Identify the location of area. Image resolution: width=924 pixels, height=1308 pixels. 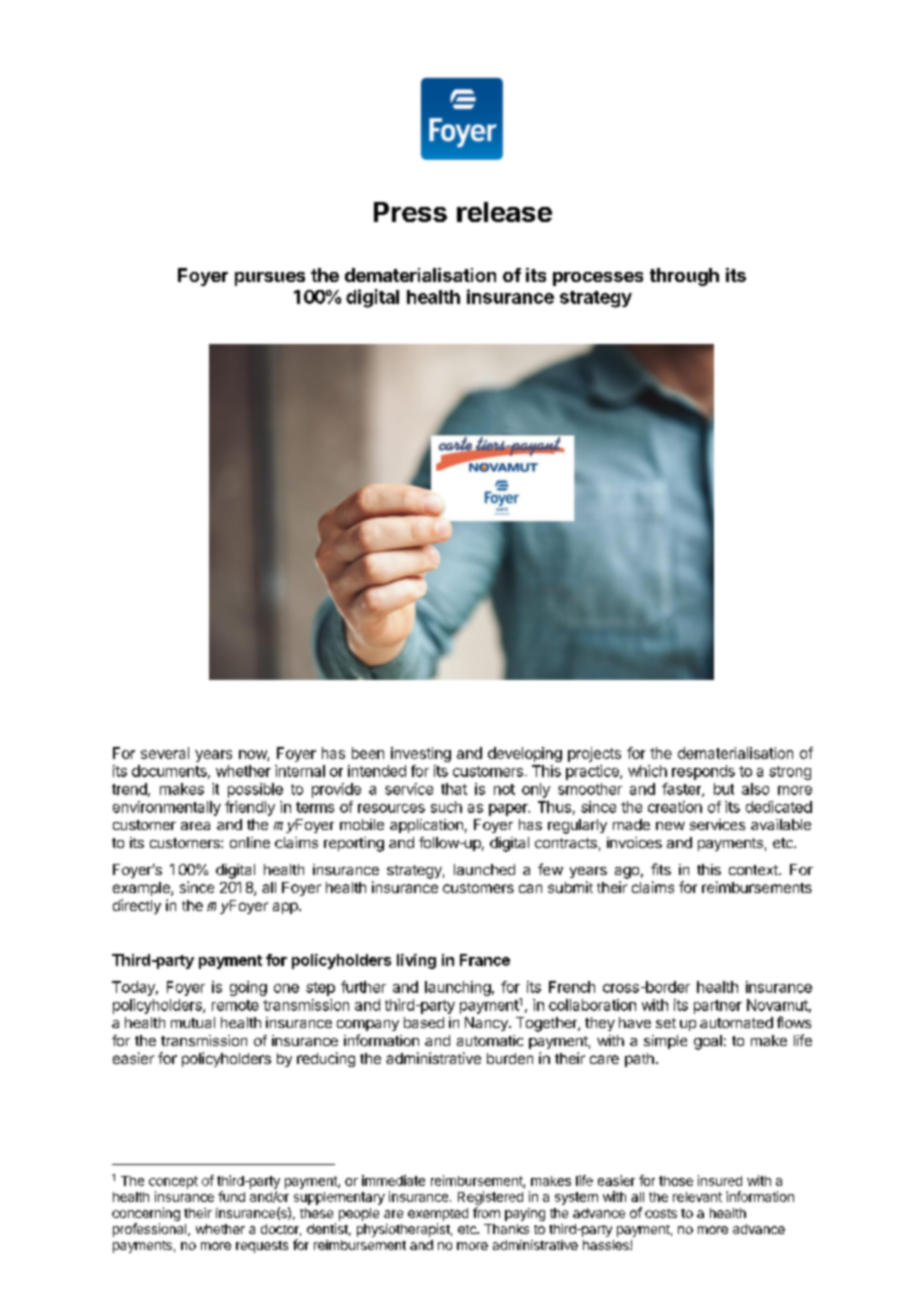
(195, 826).
